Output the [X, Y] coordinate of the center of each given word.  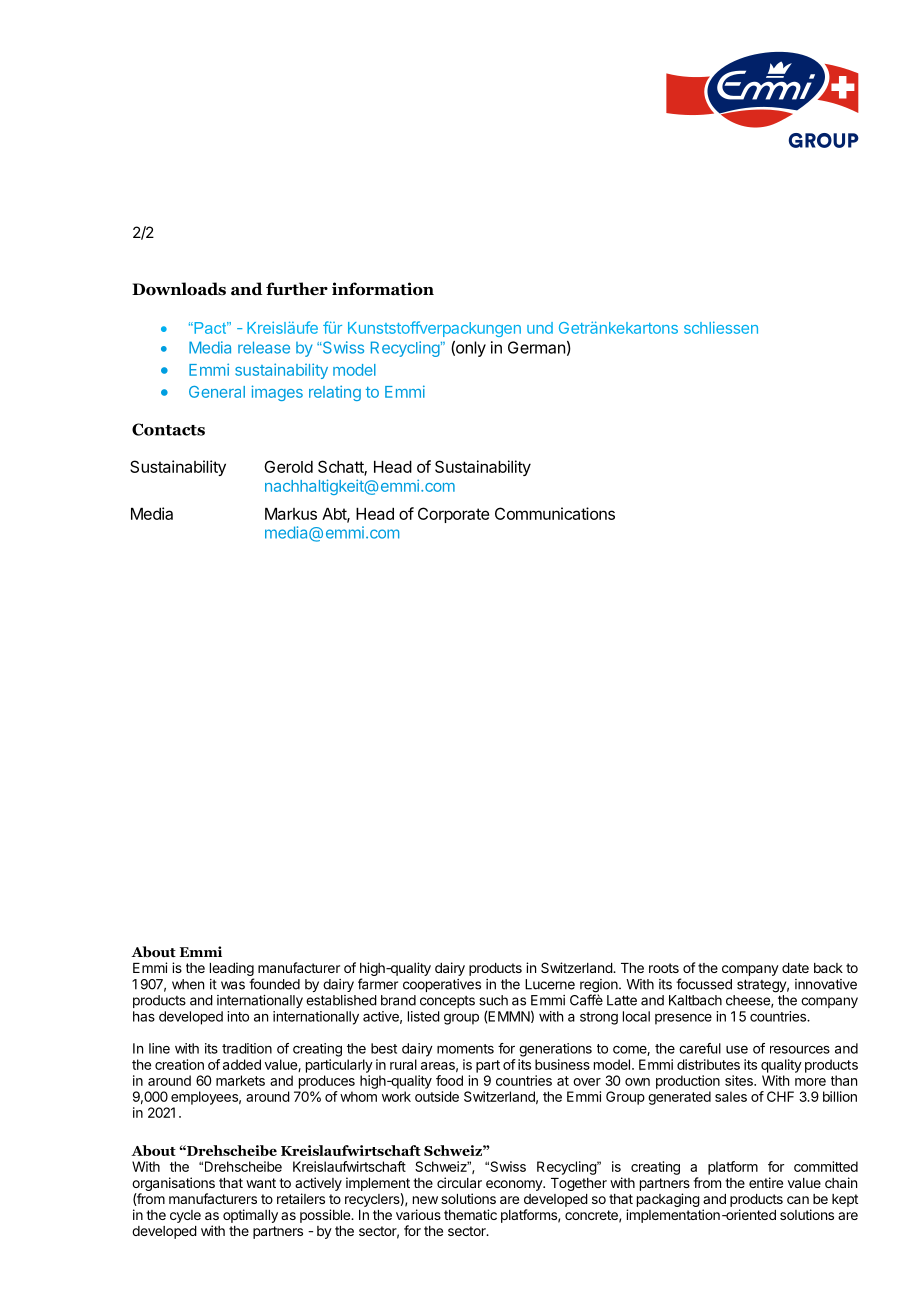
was [233, 985]
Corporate [453, 515]
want [261, 1183]
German [536, 347]
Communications [555, 513]
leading [232, 970]
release [264, 347]
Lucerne [550, 984]
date [795, 968]
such [493, 1000]
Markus [291, 514]
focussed [704, 984]
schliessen [721, 327]
